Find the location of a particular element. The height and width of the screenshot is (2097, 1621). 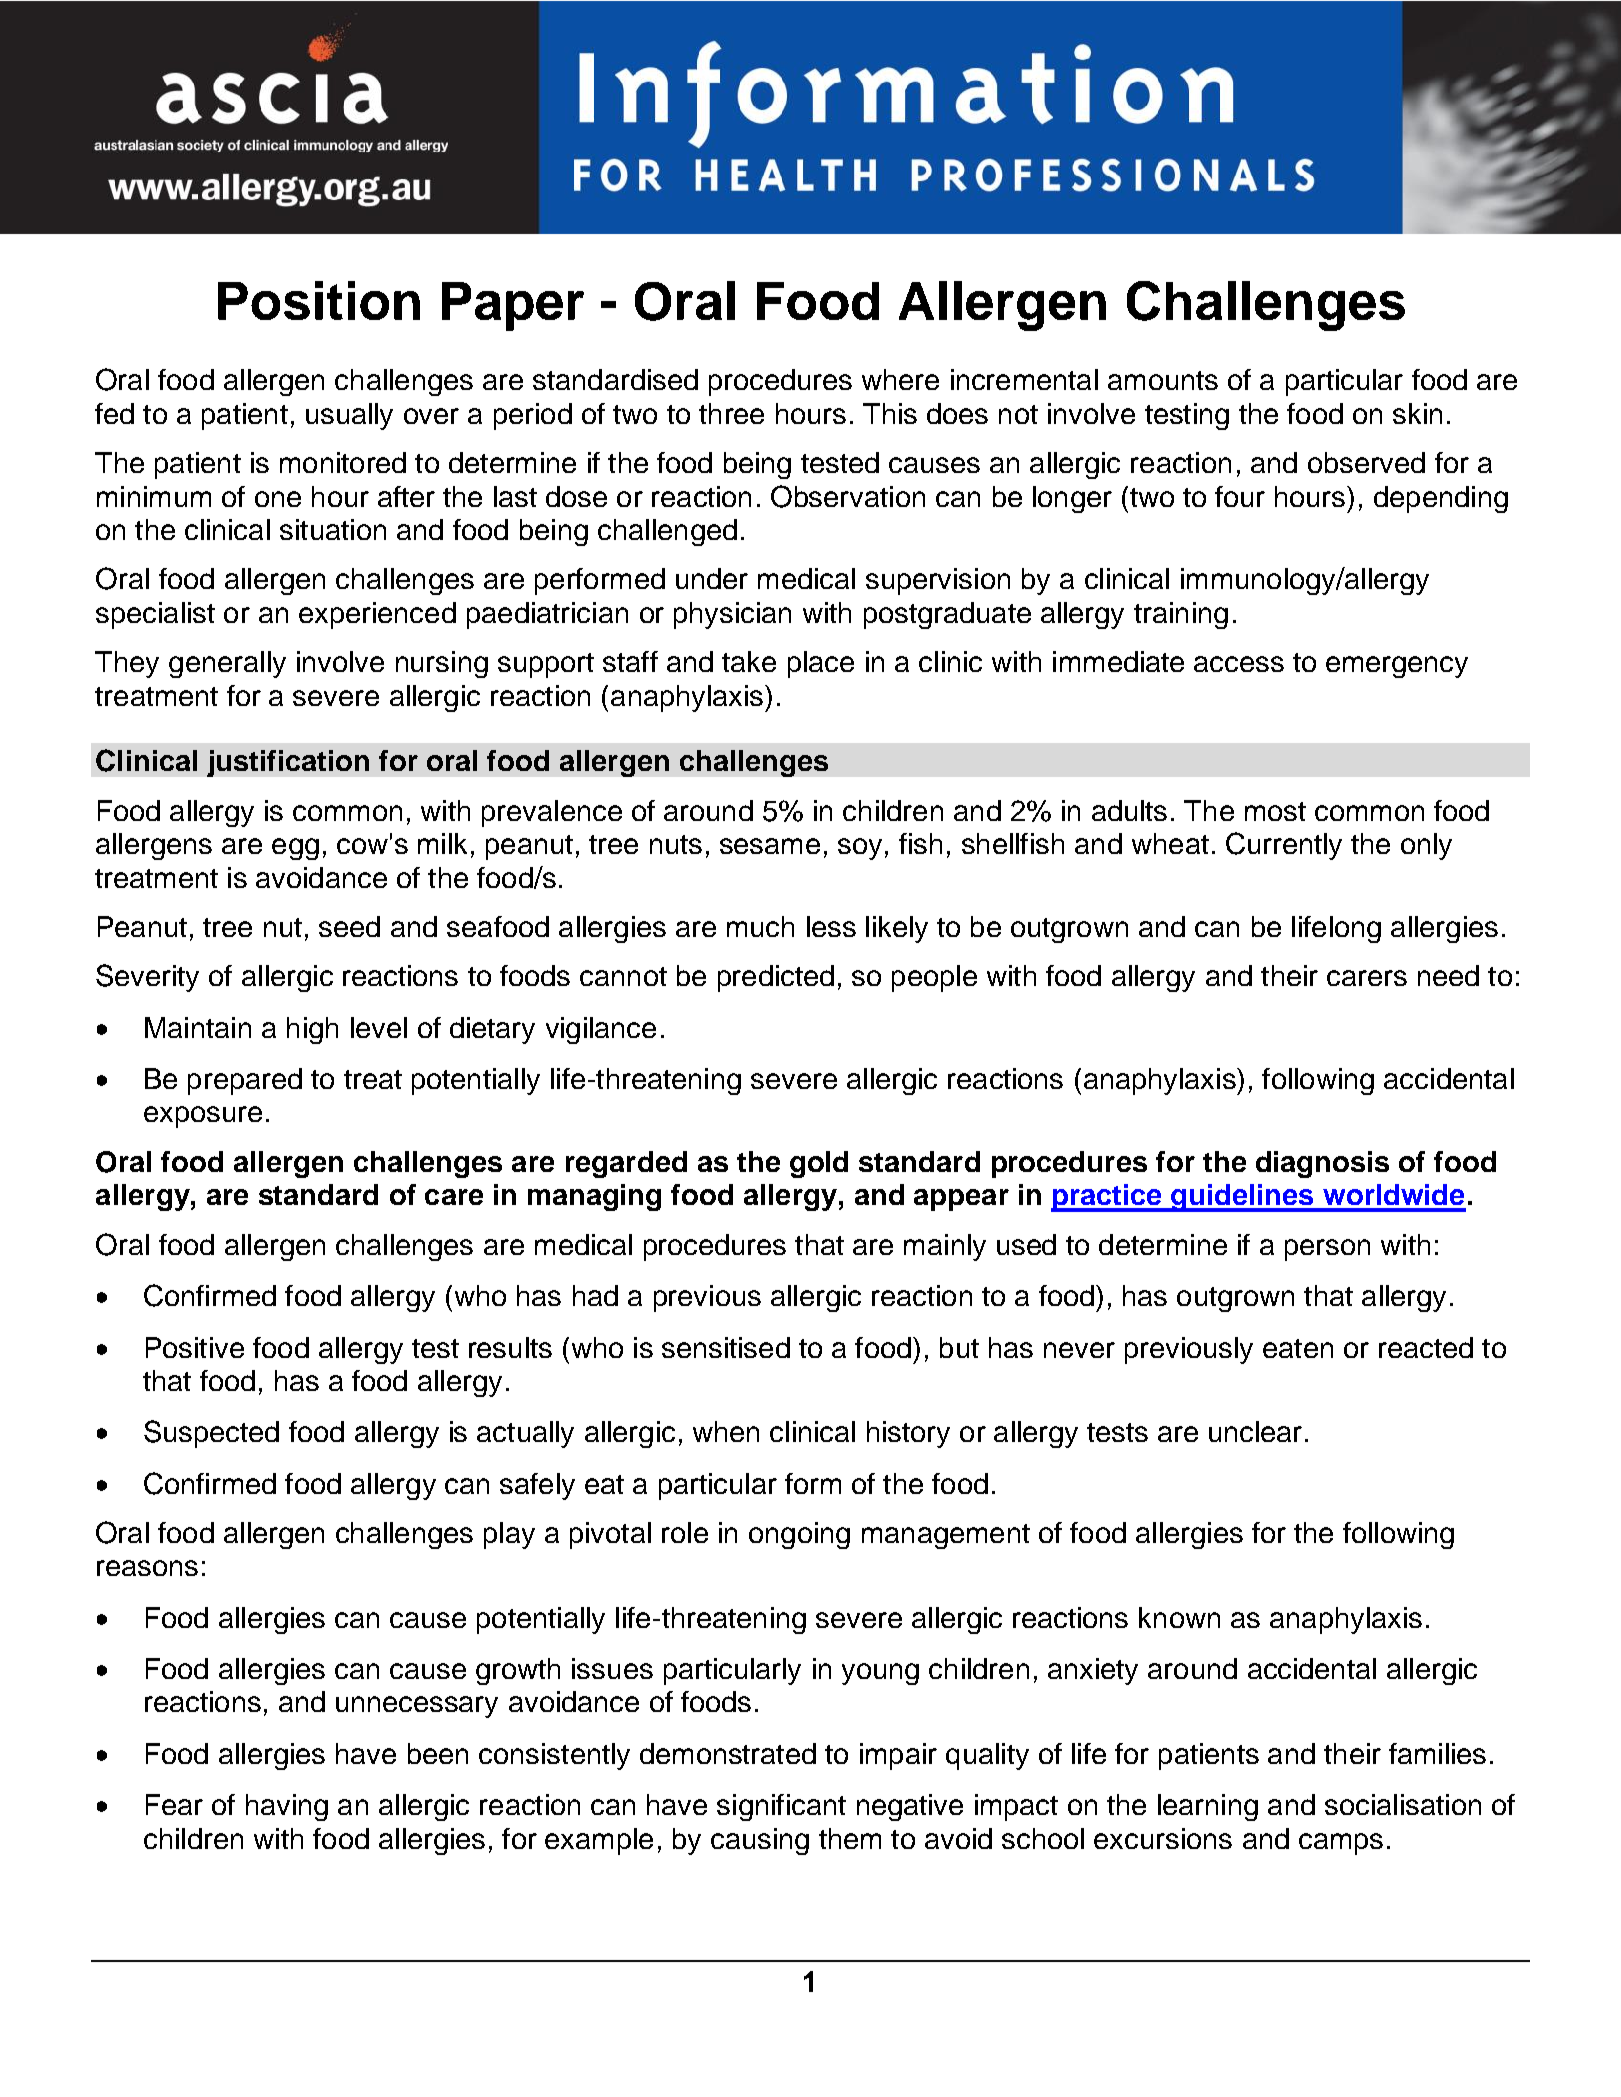

generally is located at coordinates (227, 664).
